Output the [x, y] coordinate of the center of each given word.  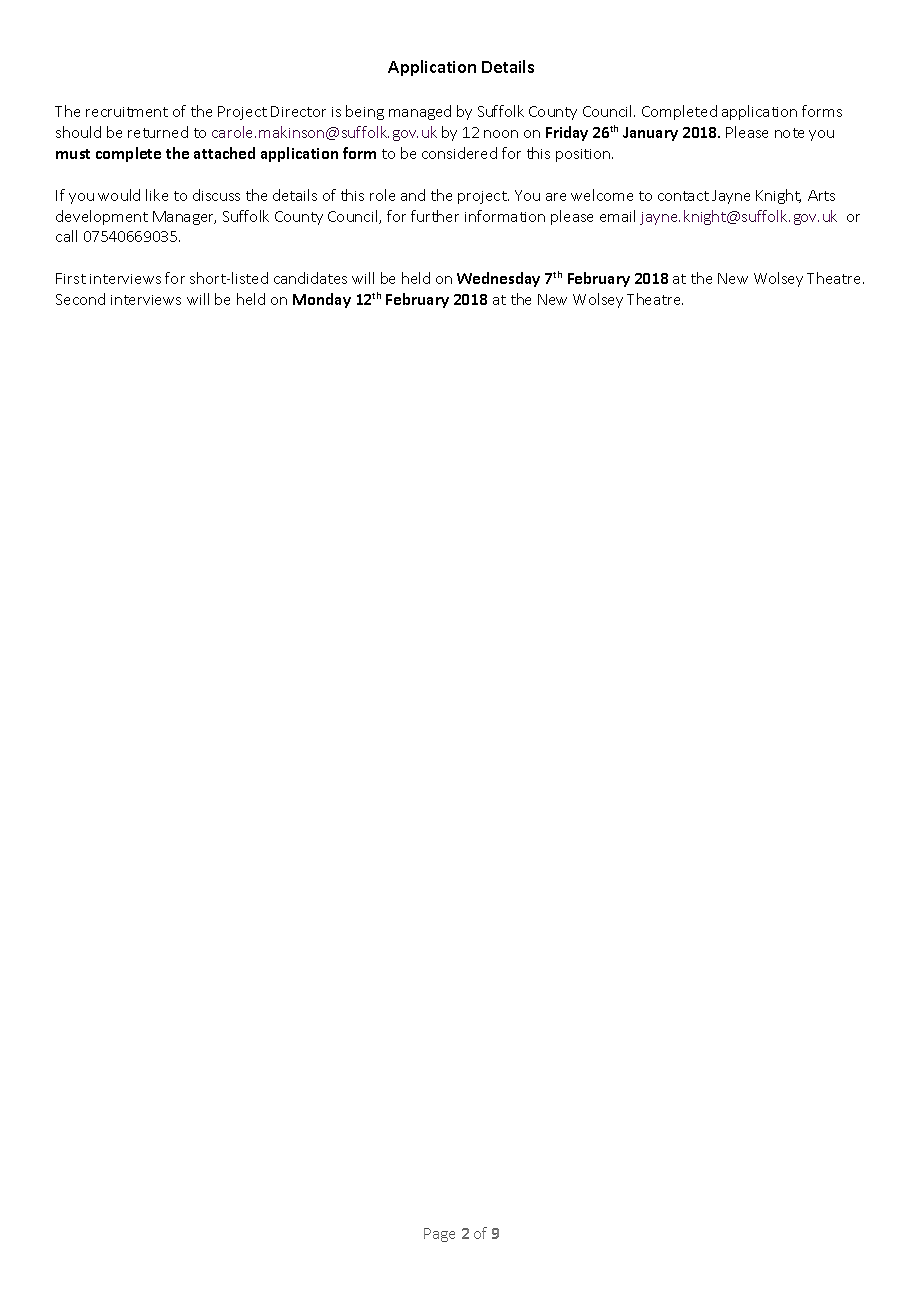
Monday [322, 300]
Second [80, 299]
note [789, 133]
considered [459, 153]
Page [439, 1235]
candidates [310, 278]
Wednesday [498, 279]
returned [158, 132]
